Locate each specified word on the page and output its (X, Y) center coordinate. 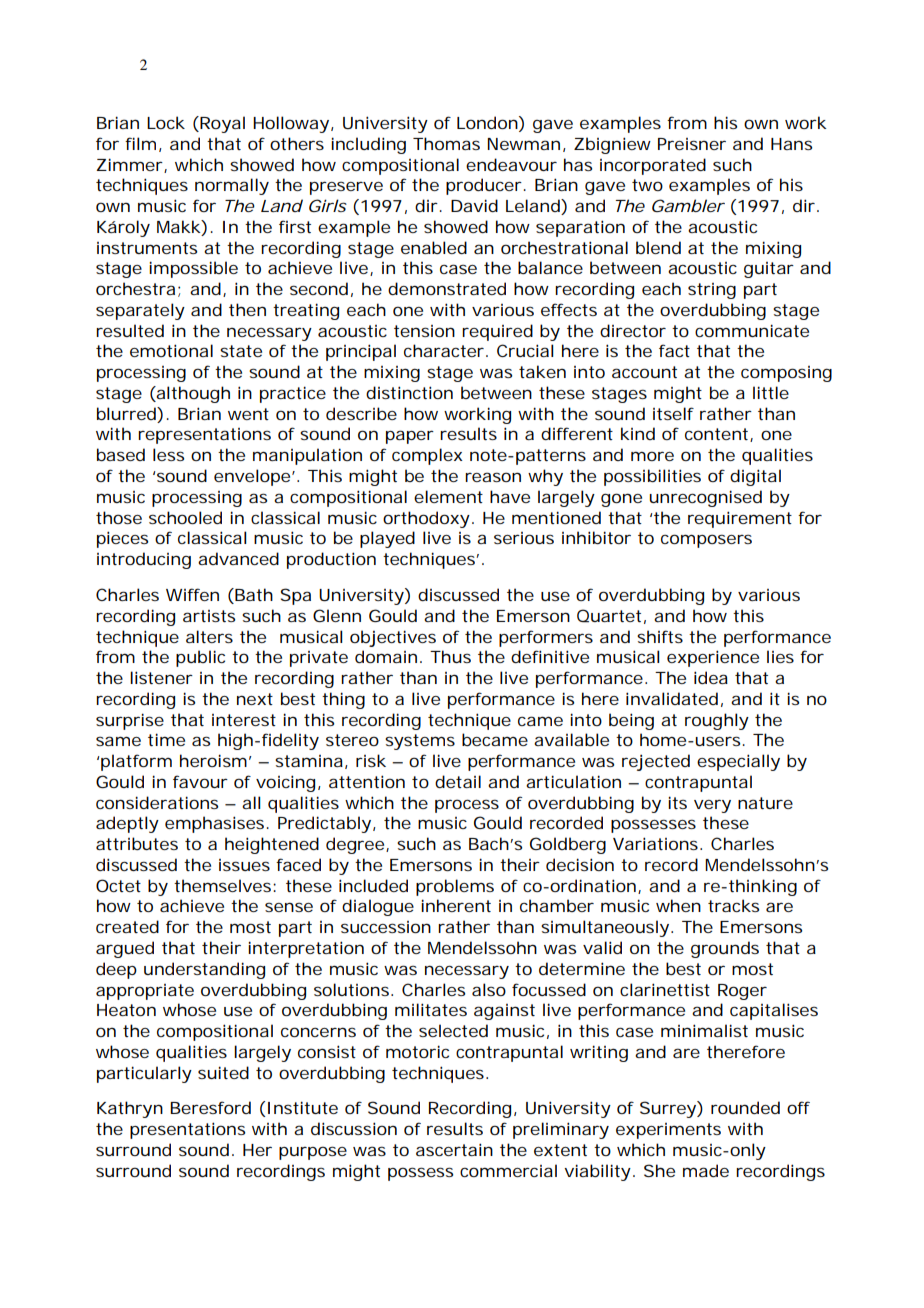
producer (486, 186)
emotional (171, 350)
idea (711, 677)
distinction (409, 392)
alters (209, 636)
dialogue (378, 907)
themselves (225, 885)
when (678, 905)
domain (388, 656)
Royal (222, 124)
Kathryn (130, 1109)
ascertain (454, 1149)
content (719, 435)
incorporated (653, 166)
